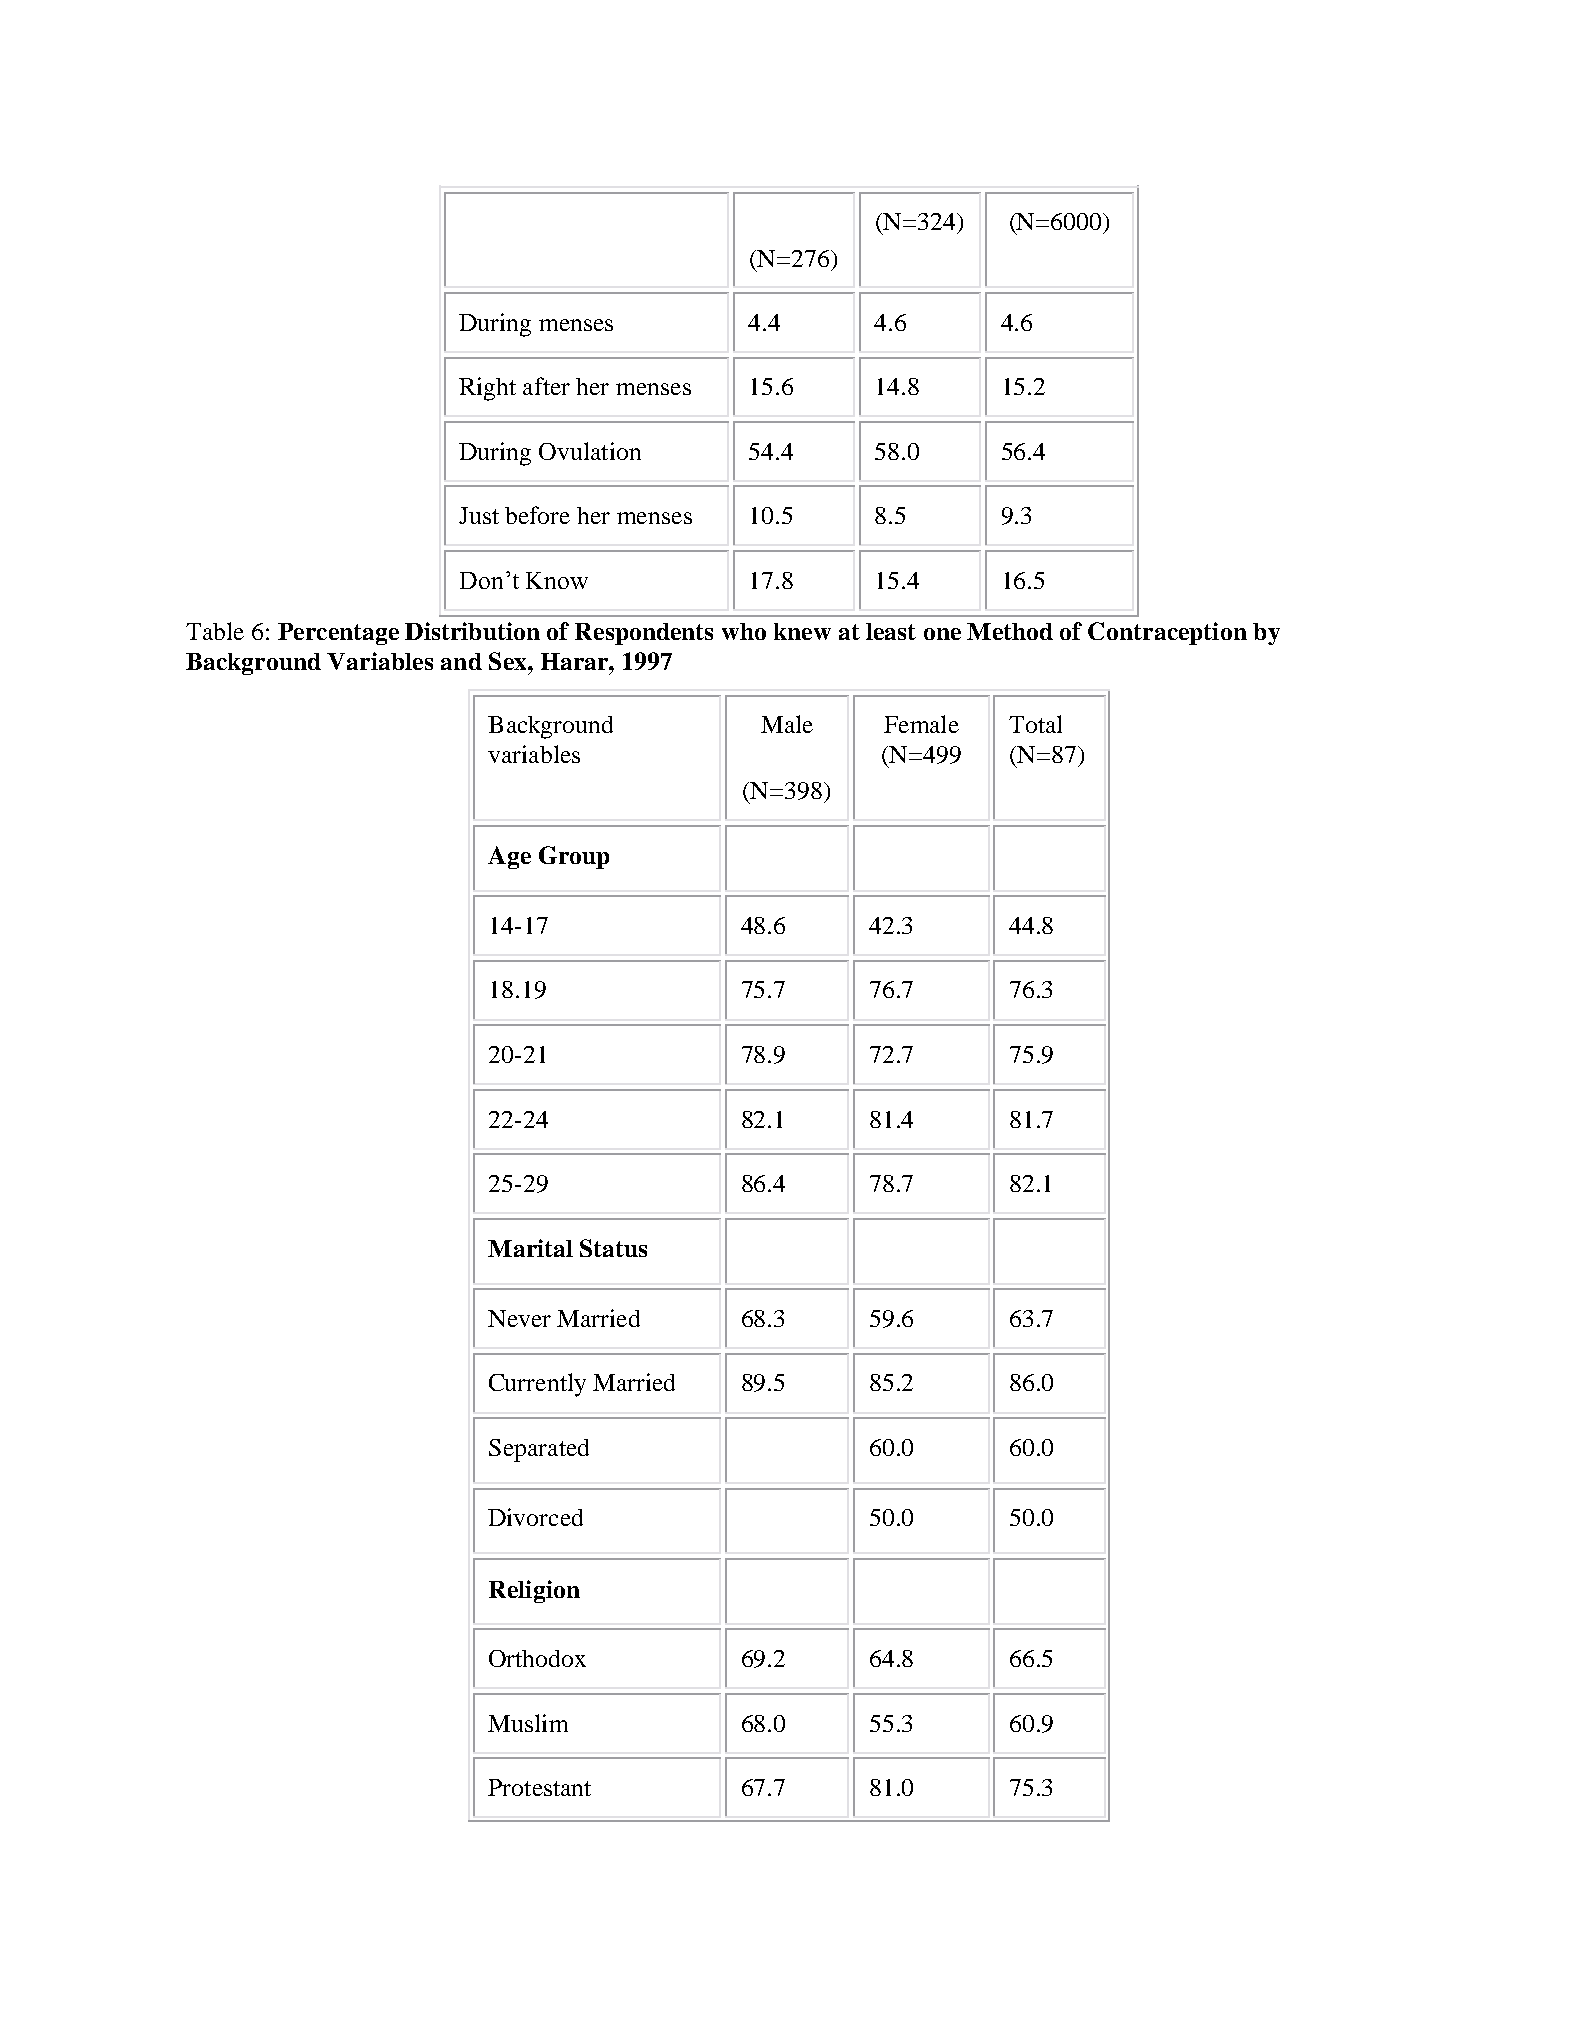 The image size is (1578, 2043). I want to click on Separated, so click(539, 1450).
